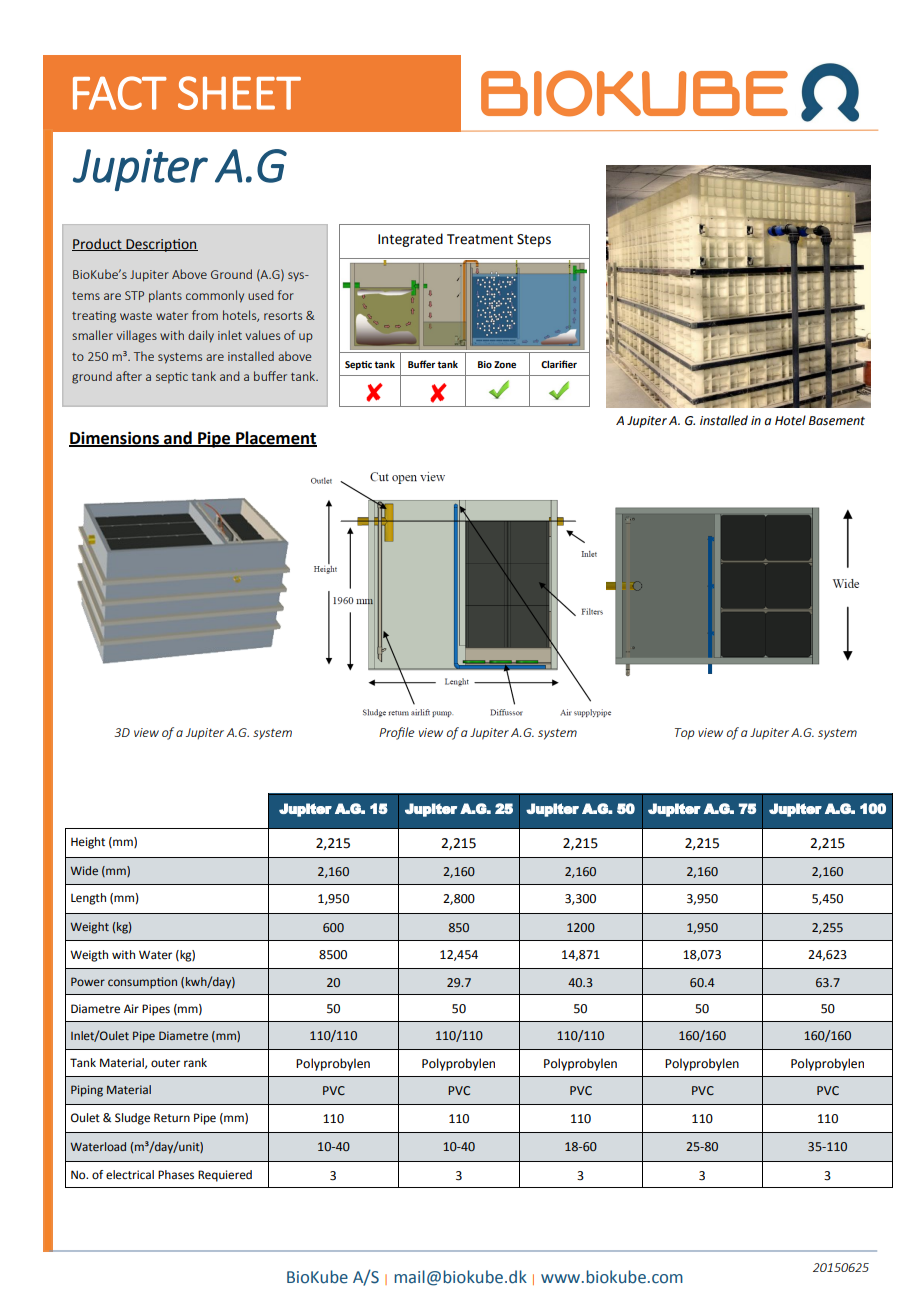 The width and height of the screenshot is (924, 1308). Describe the element at coordinates (480, 239) in the screenshot. I see `Treatment` at that location.
